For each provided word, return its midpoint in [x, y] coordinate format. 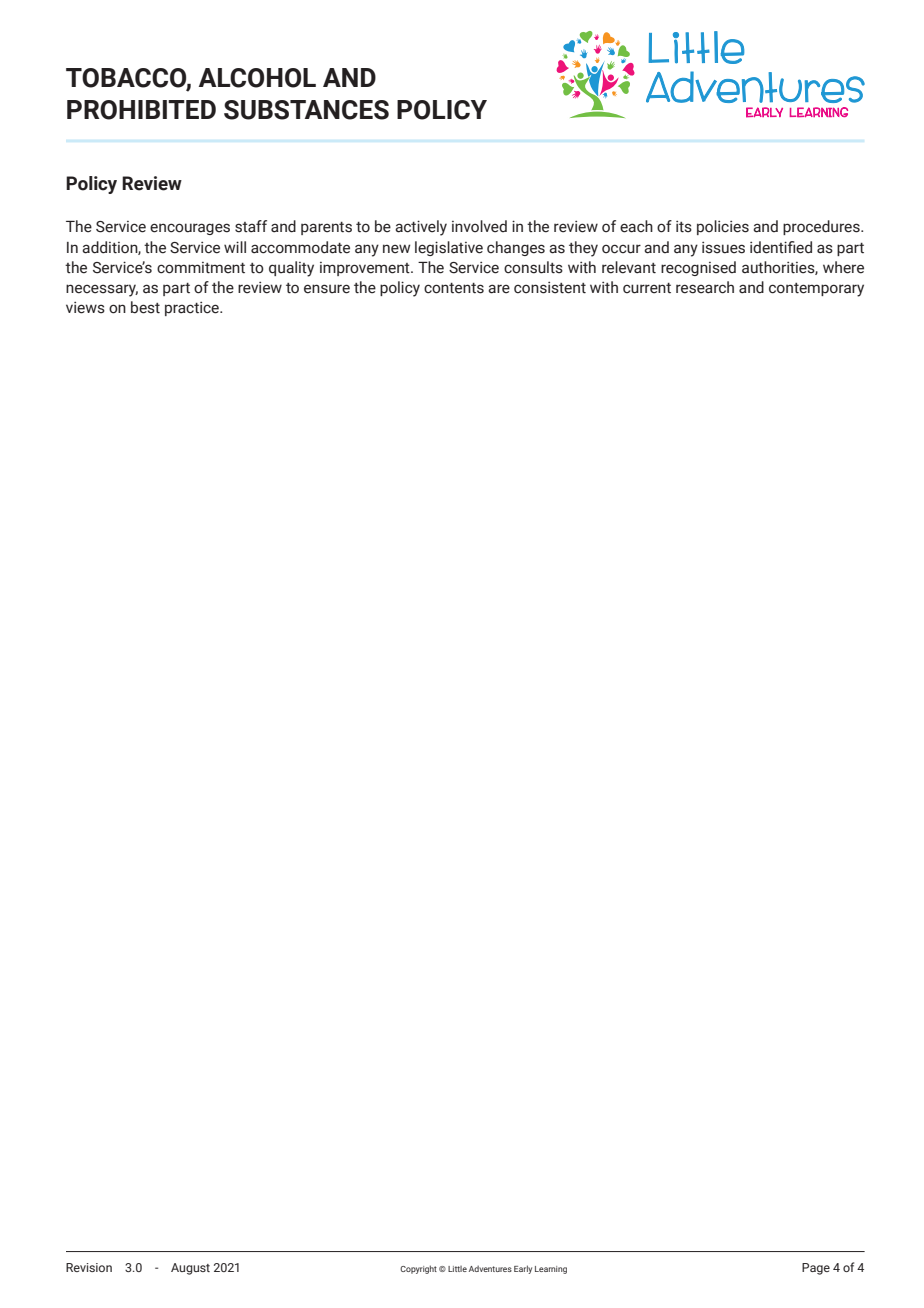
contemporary [816, 290]
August [190, 1269]
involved [479, 226]
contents [454, 288]
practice [193, 308]
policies [723, 227]
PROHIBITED [141, 110]
